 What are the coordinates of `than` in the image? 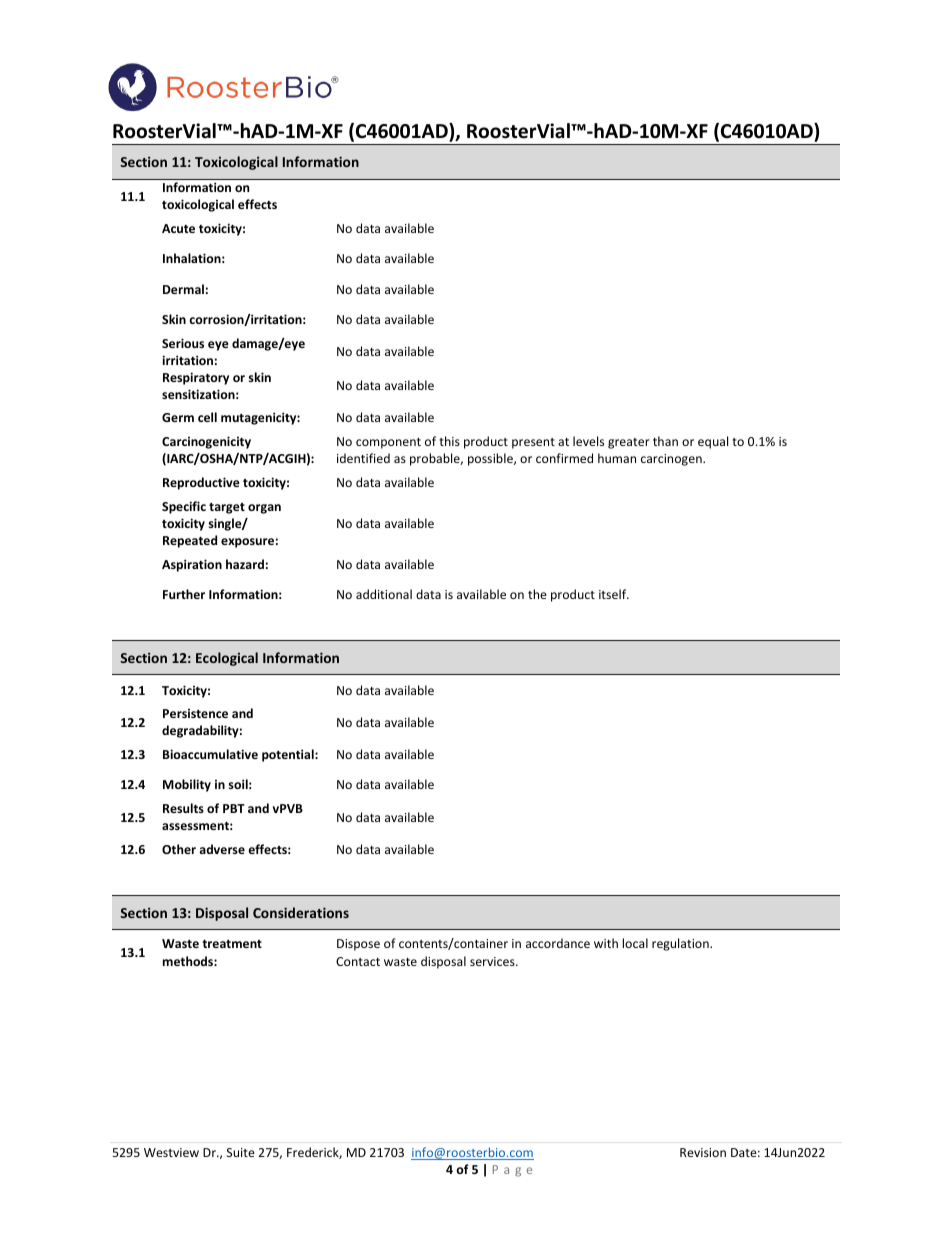 It's located at (665, 441).
